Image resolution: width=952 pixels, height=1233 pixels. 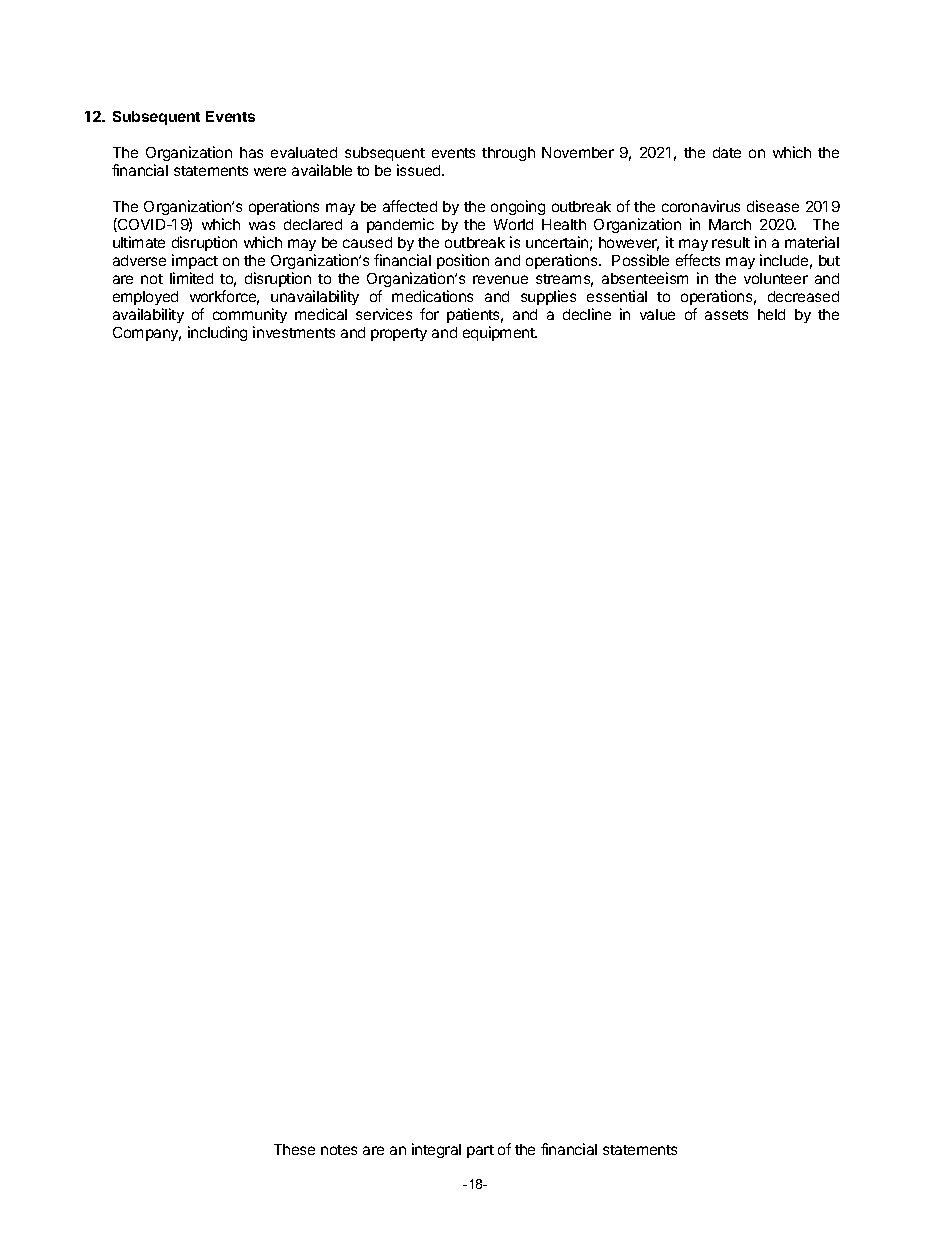 I want to click on property, so click(x=399, y=334).
